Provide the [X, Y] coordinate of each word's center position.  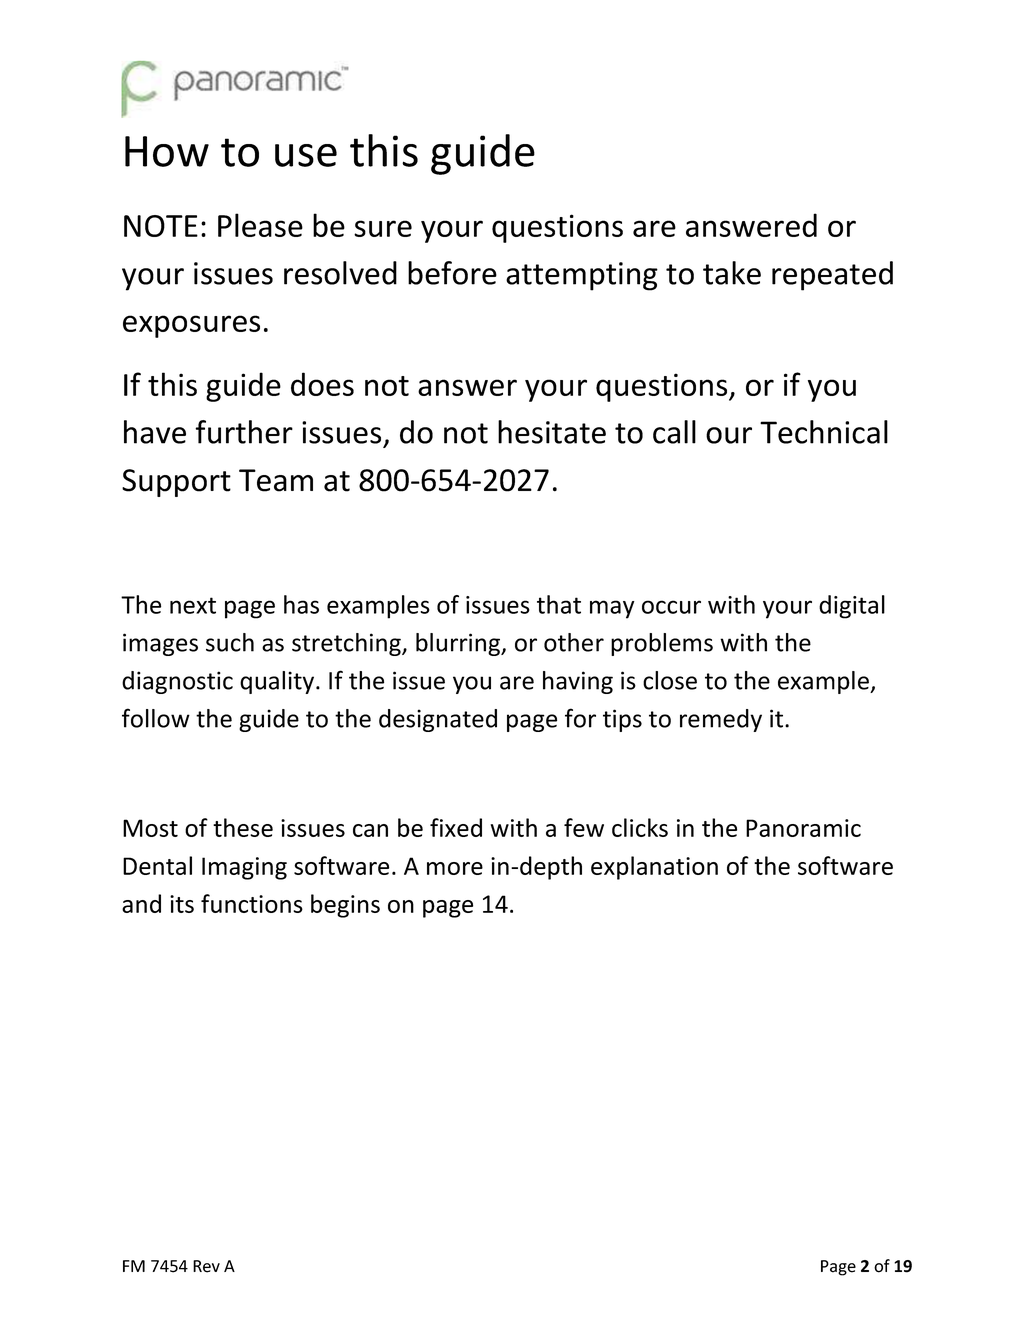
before [452, 273]
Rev [206, 1266]
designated [438, 720]
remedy [721, 720]
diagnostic [177, 682]
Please [260, 225]
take [732, 273]
